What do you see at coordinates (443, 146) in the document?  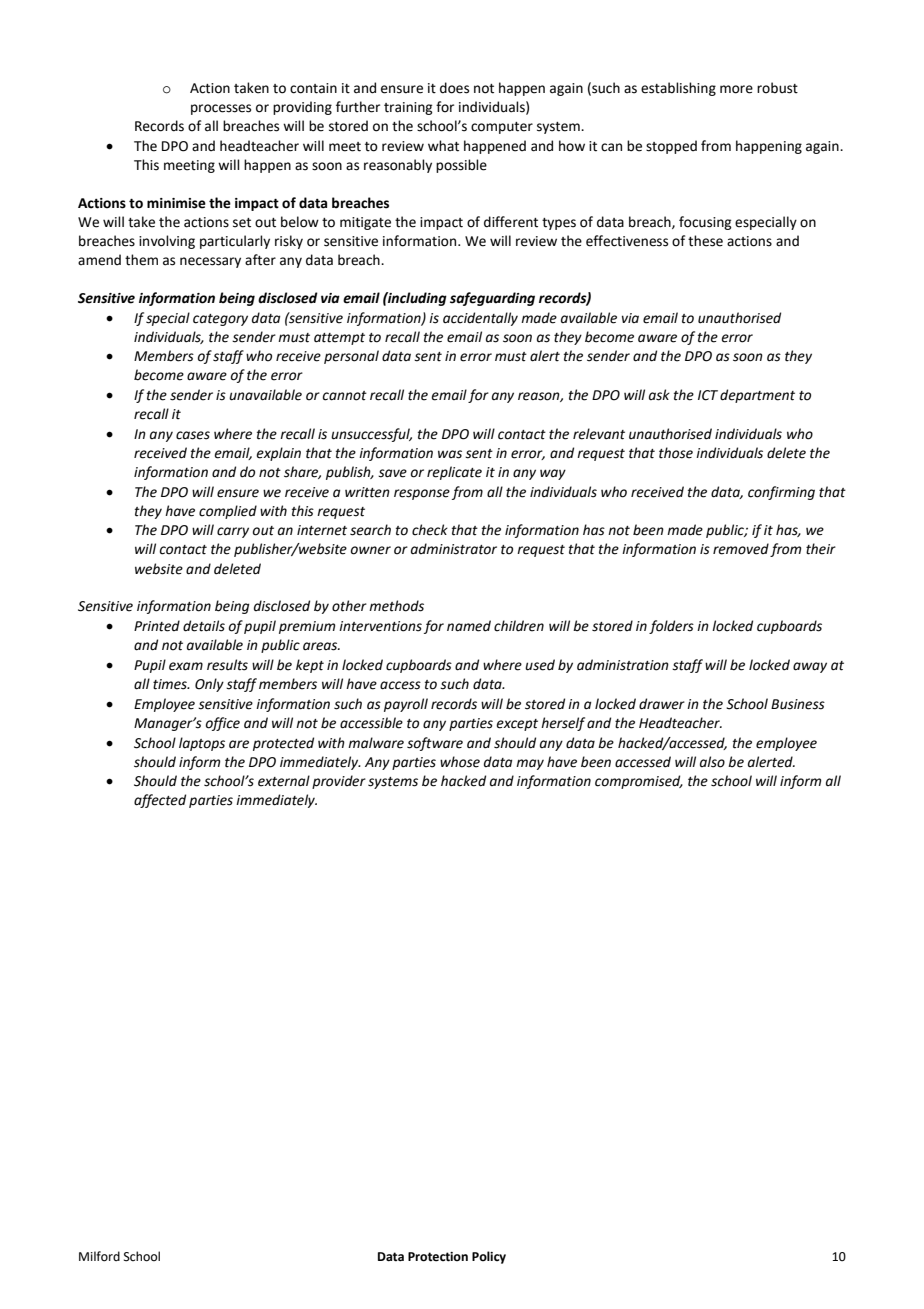 I see `what` at bounding box center [443, 146].
